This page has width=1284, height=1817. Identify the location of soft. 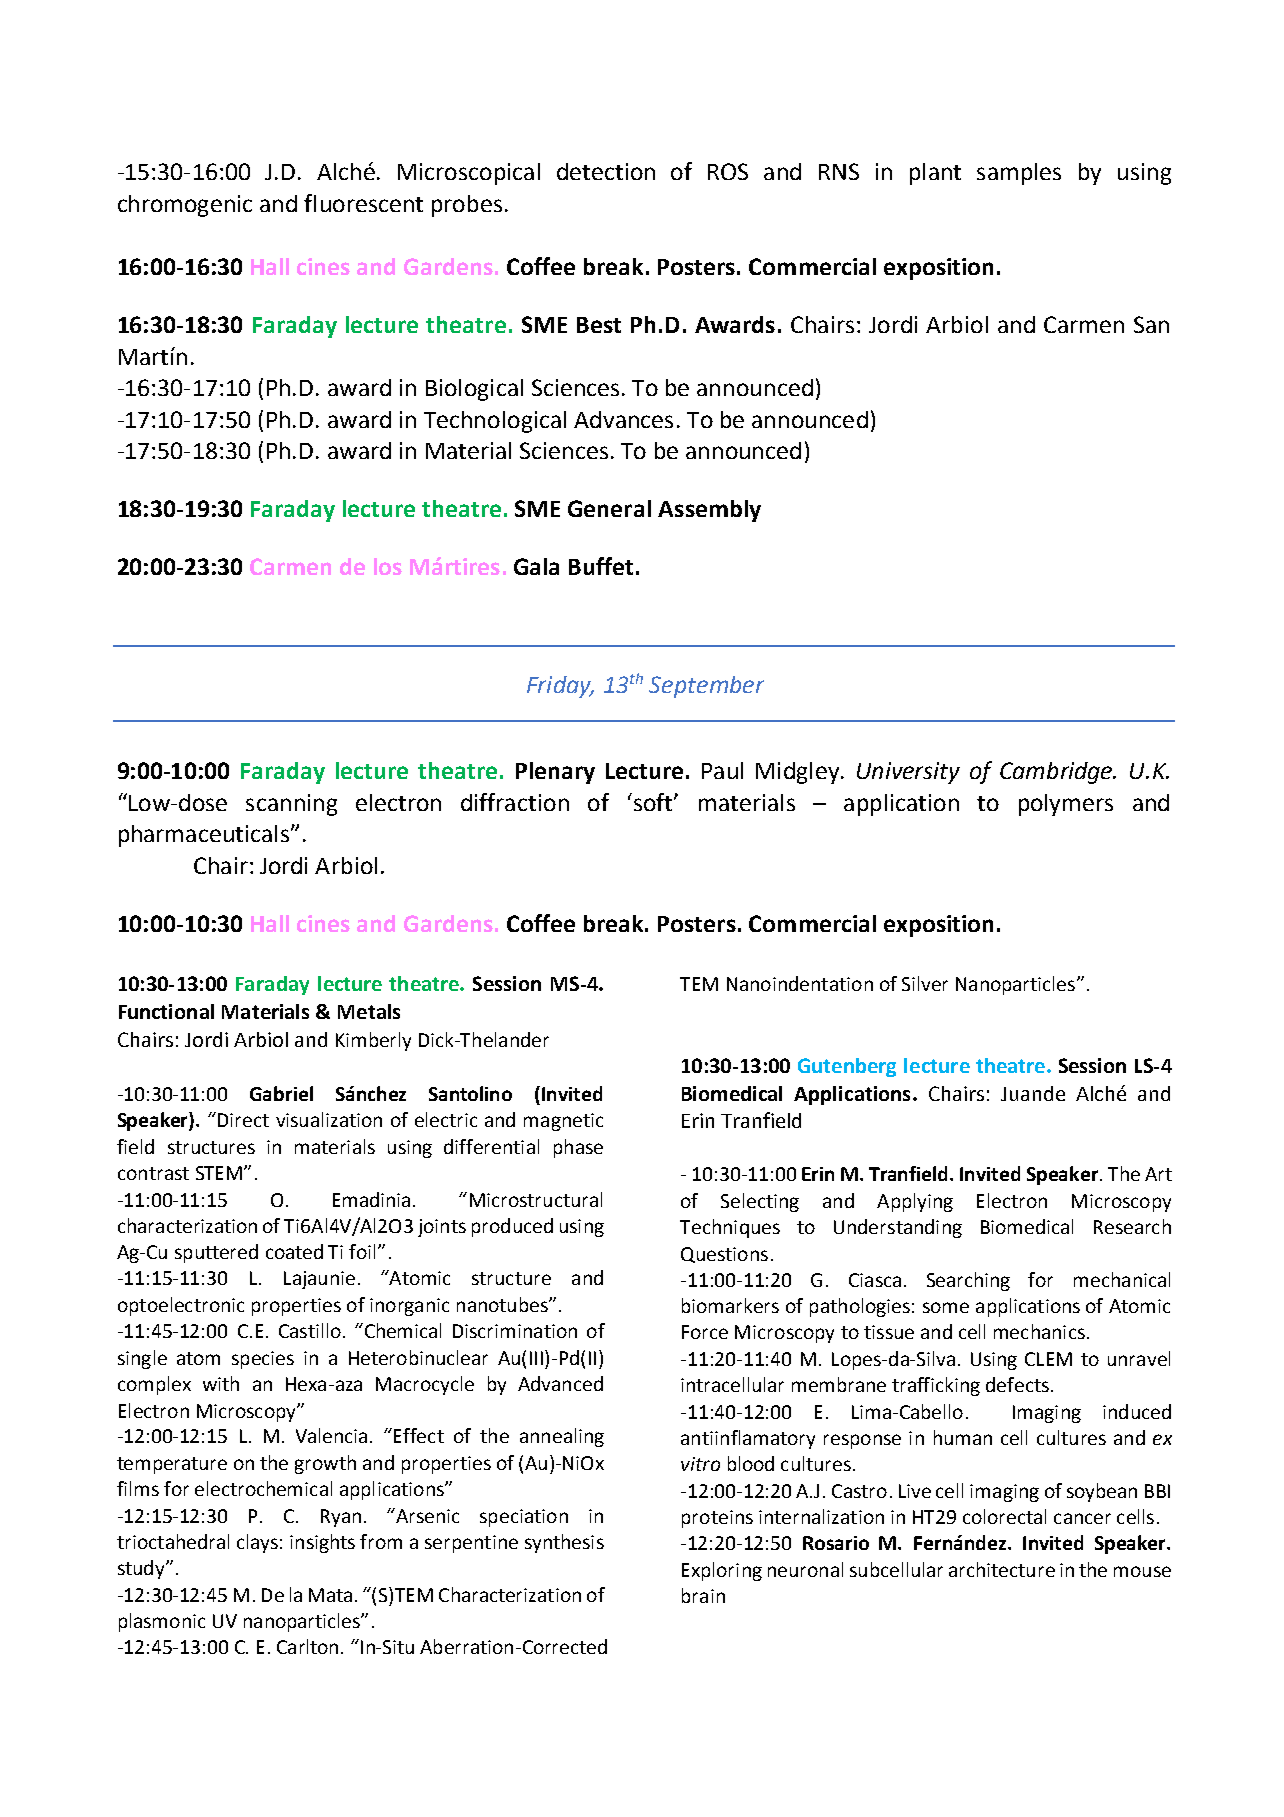
(653, 802).
